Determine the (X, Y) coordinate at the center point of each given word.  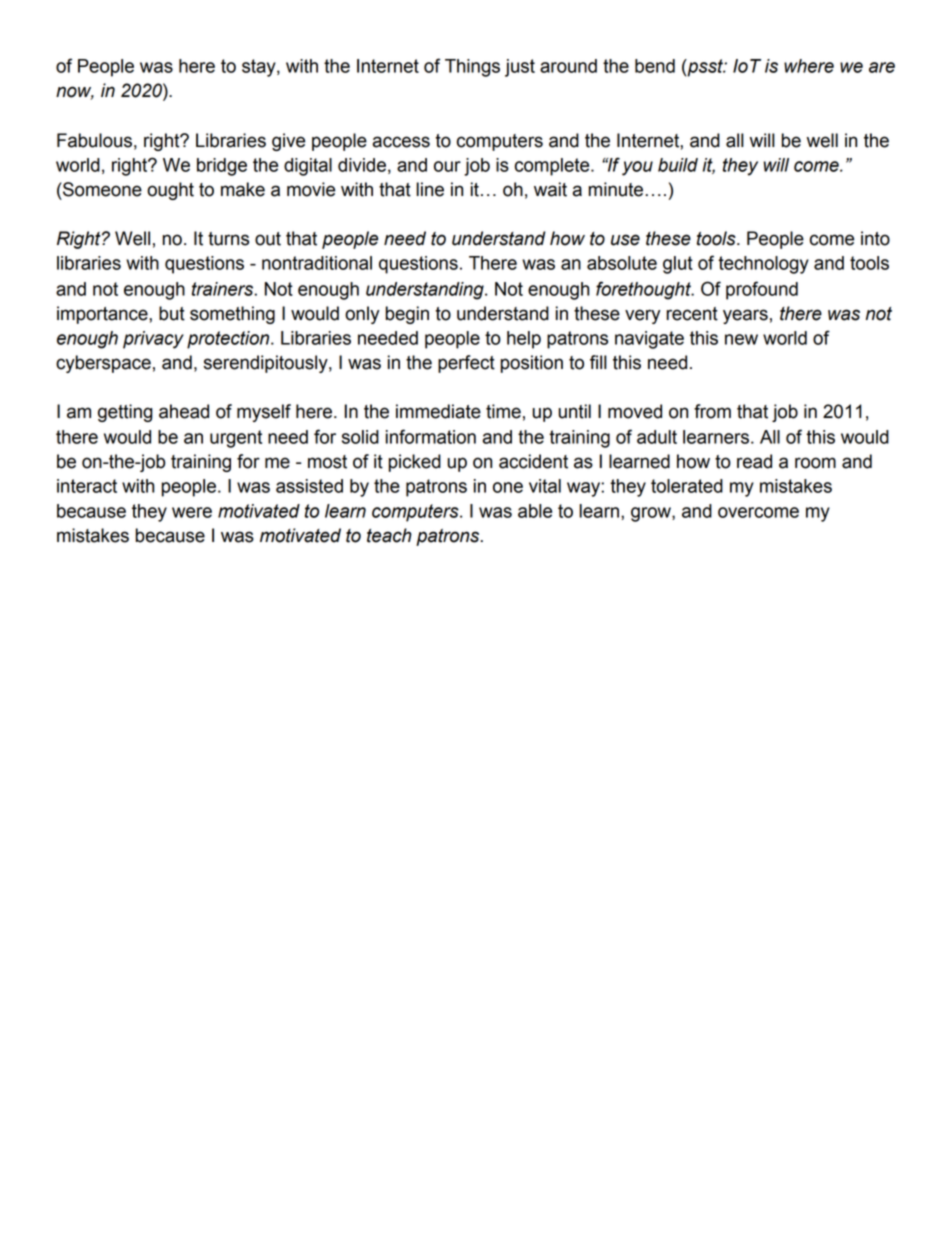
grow (652, 514)
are (882, 67)
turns (228, 239)
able (535, 511)
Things (472, 68)
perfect (466, 364)
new (741, 339)
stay (260, 68)
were (192, 512)
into (875, 238)
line (430, 189)
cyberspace (103, 364)
